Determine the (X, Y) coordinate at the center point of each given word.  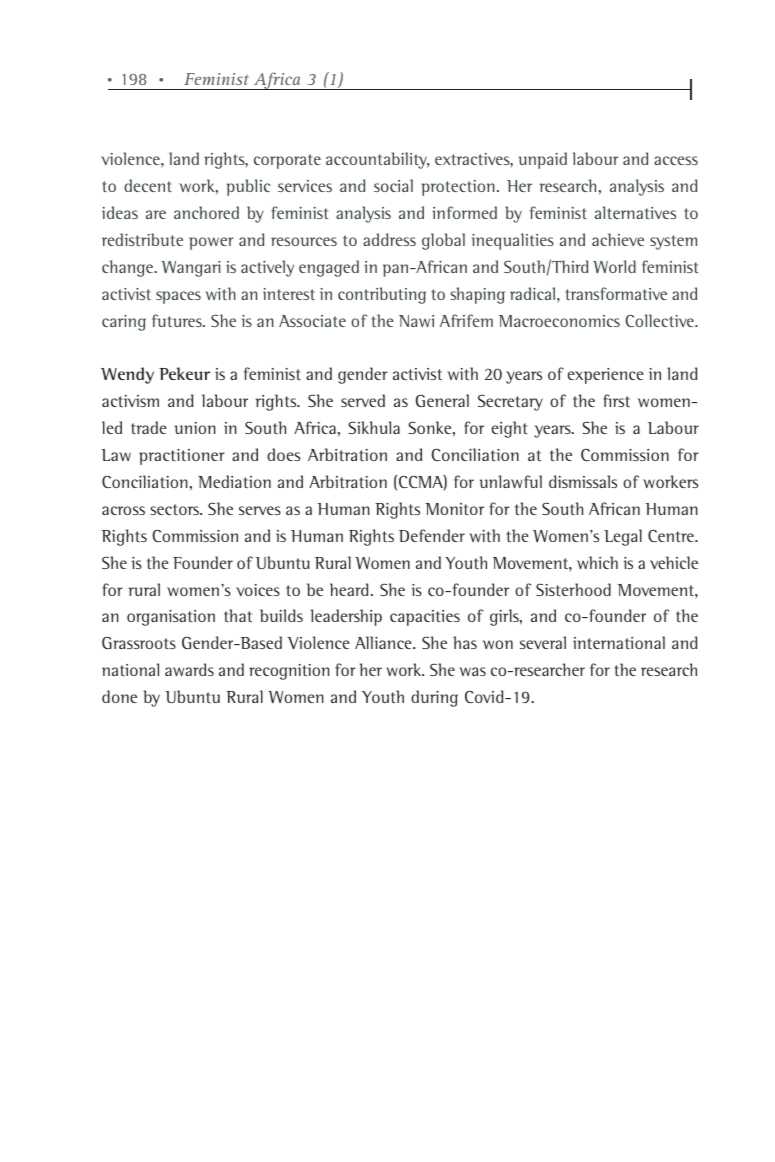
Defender (432, 535)
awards (189, 669)
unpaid (543, 160)
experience (605, 376)
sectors (176, 509)
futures (178, 320)
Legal (623, 537)
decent (148, 185)
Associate (312, 321)
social (393, 185)
